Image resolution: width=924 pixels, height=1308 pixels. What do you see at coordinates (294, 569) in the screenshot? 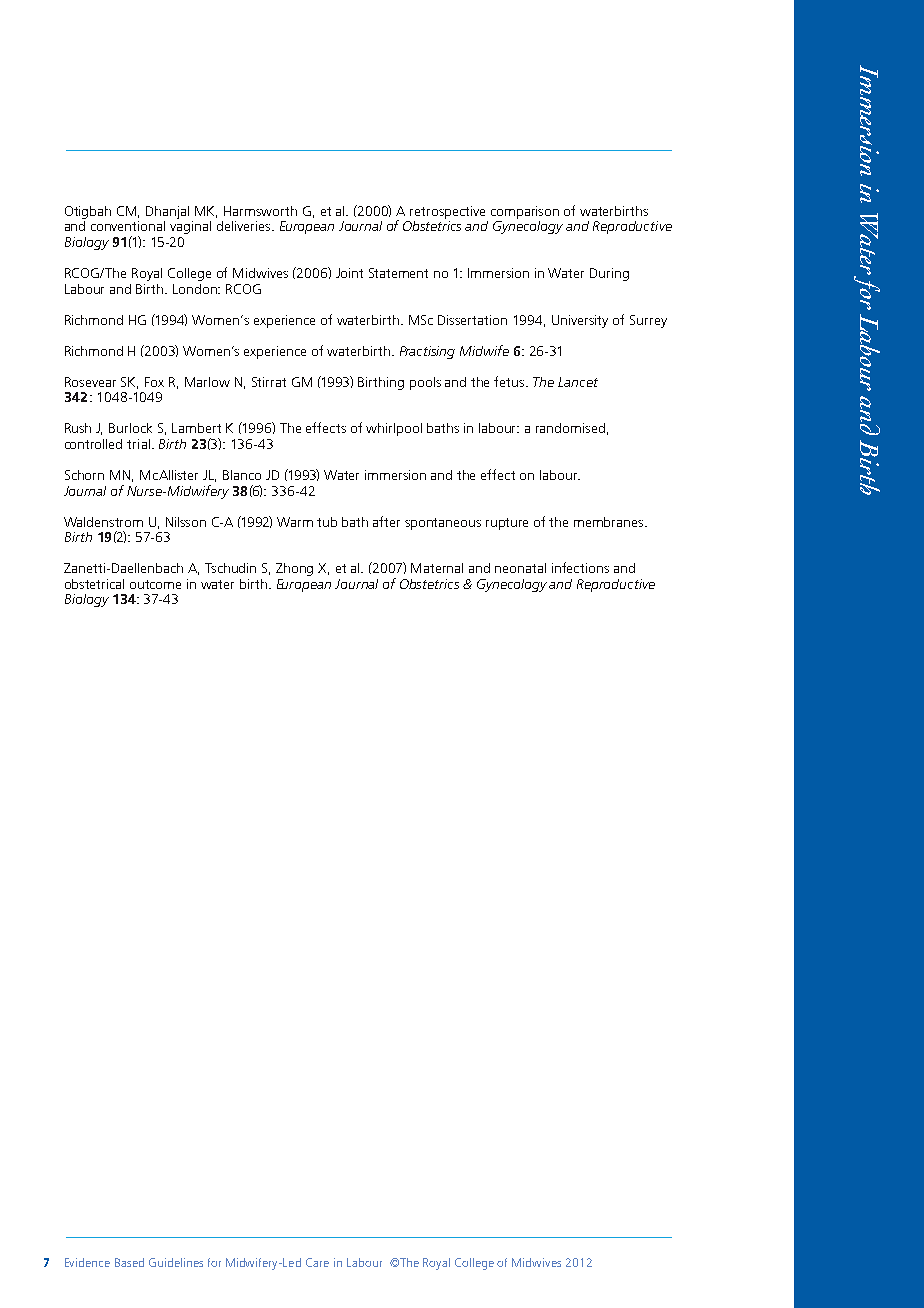
I see `Zhong` at bounding box center [294, 569].
